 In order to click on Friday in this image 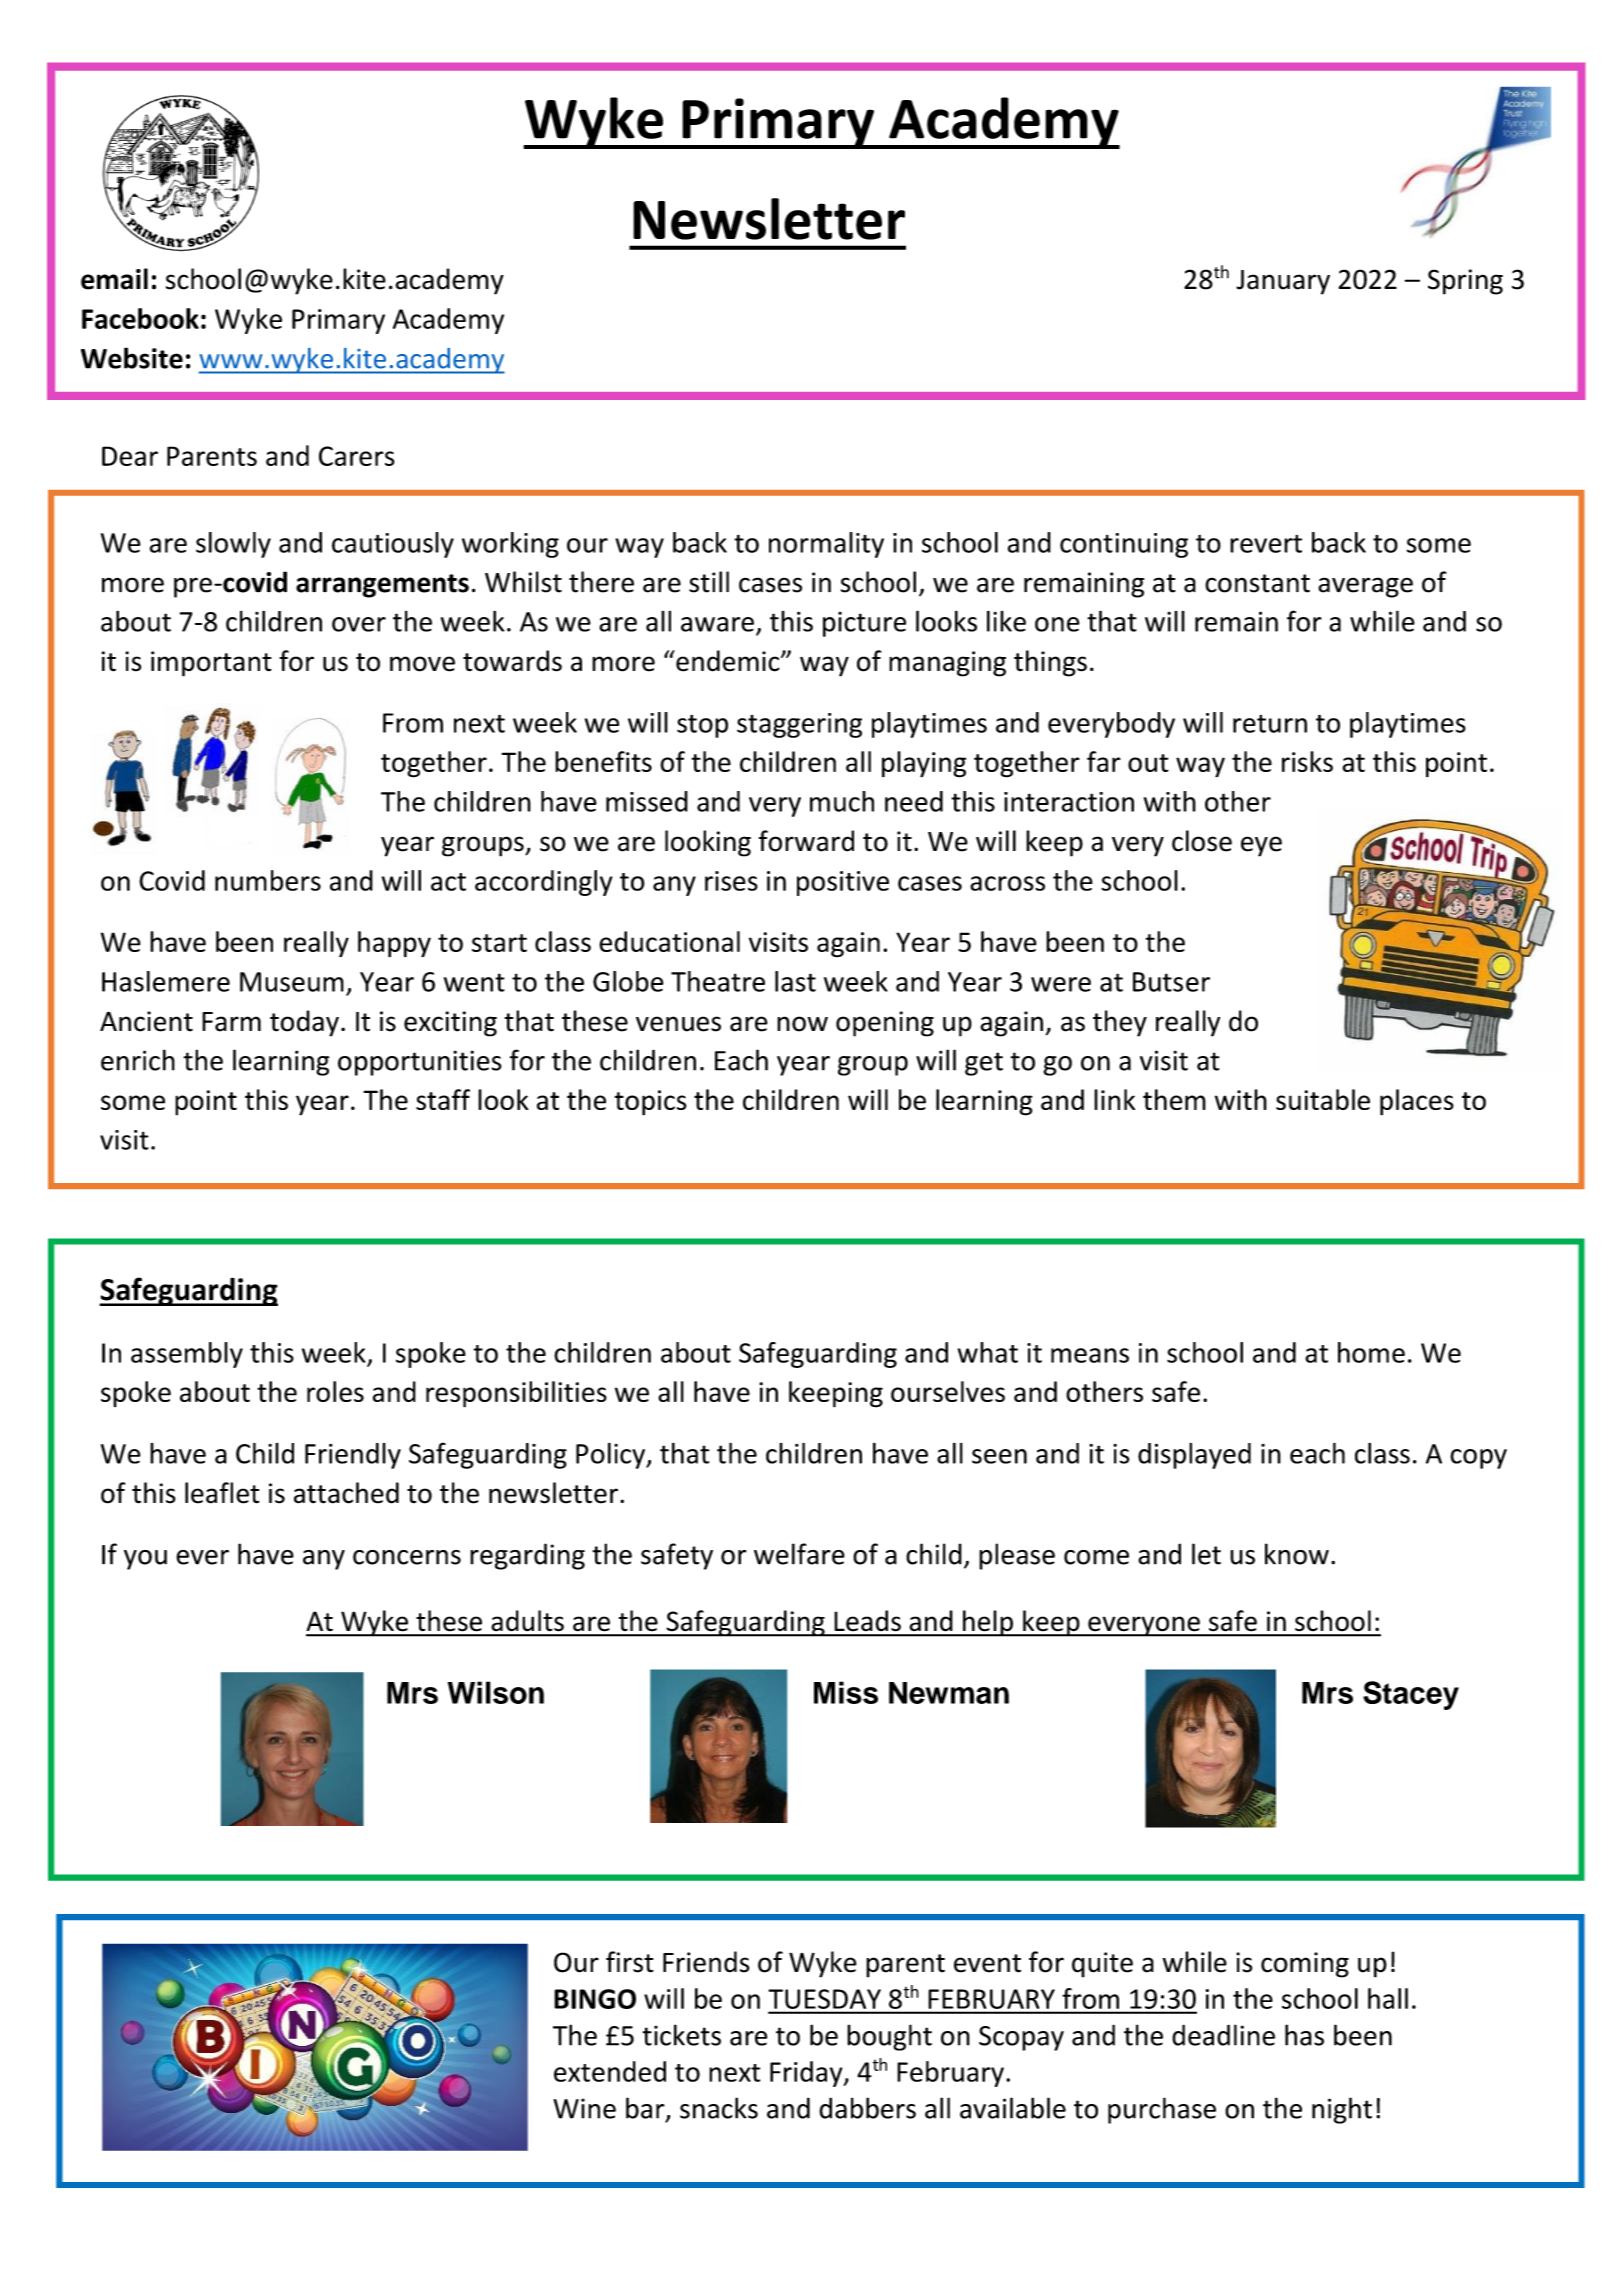, I will do `click(807, 2074)`.
